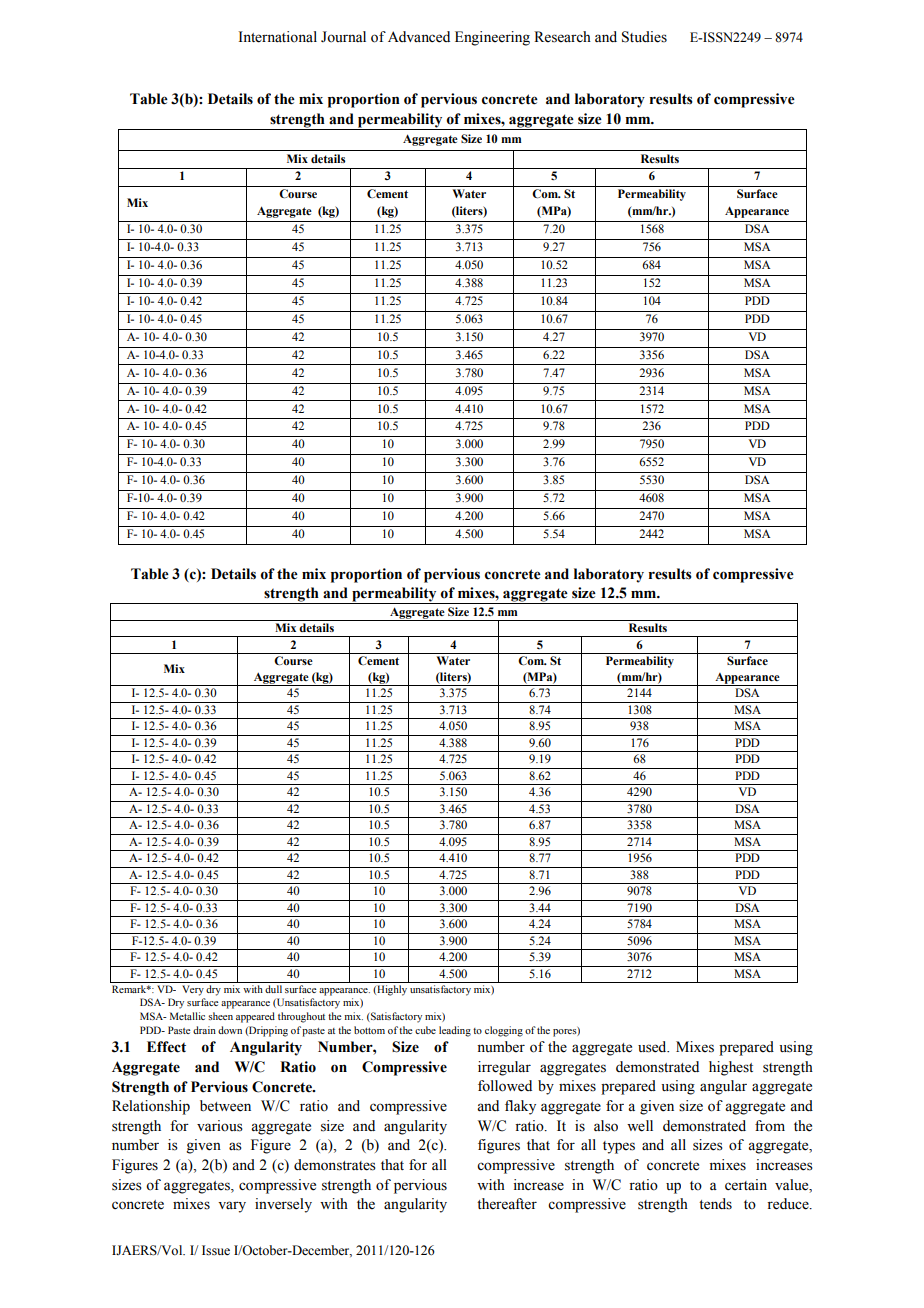 The height and width of the document is (1308, 924). Describe the element at coordinates (273, 989) in the document. I see `dull` at that location.
